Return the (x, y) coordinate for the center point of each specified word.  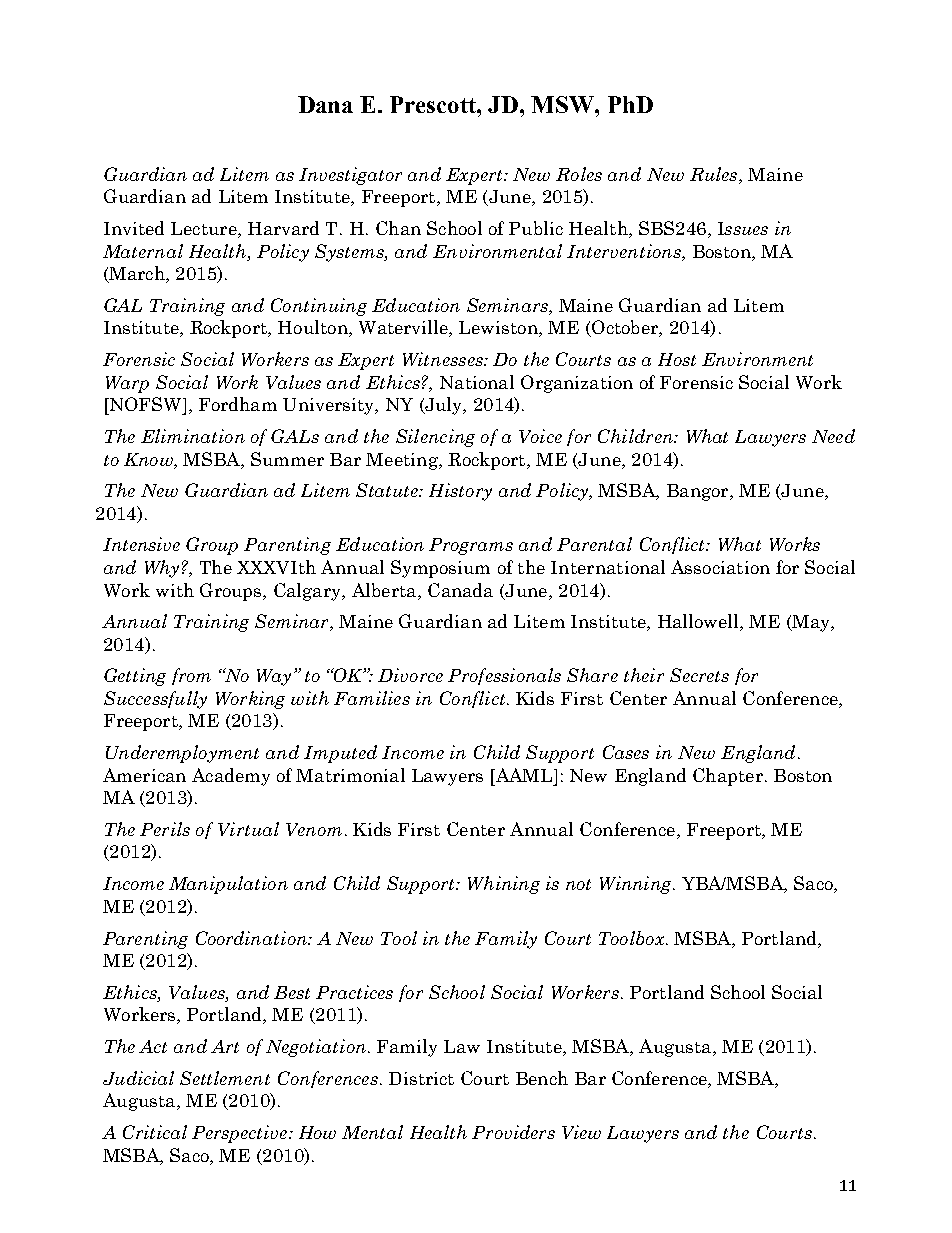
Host (677, 359)
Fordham (238, 404)
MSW (563, 104)
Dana (325, 104)
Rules (715, 175)
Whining (504, 885)
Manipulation (228, 885)
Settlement (225, 1078)
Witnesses (444, 359)
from (191, 676)
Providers (513, 1132)
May (811, 623)
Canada (460, 590)
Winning (637, 885)
